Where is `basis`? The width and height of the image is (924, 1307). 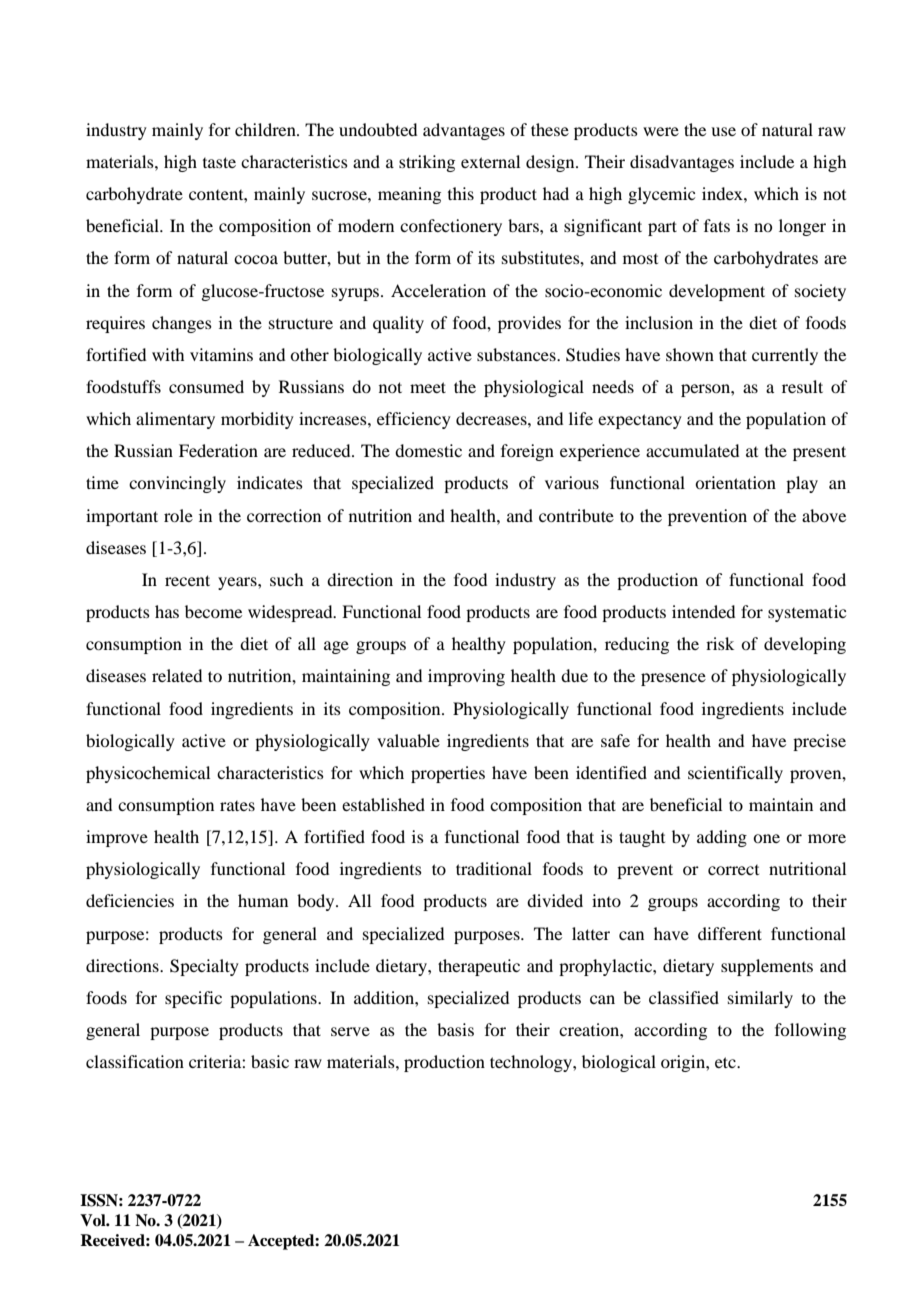 basis is located at coordinates (455, 1029).
